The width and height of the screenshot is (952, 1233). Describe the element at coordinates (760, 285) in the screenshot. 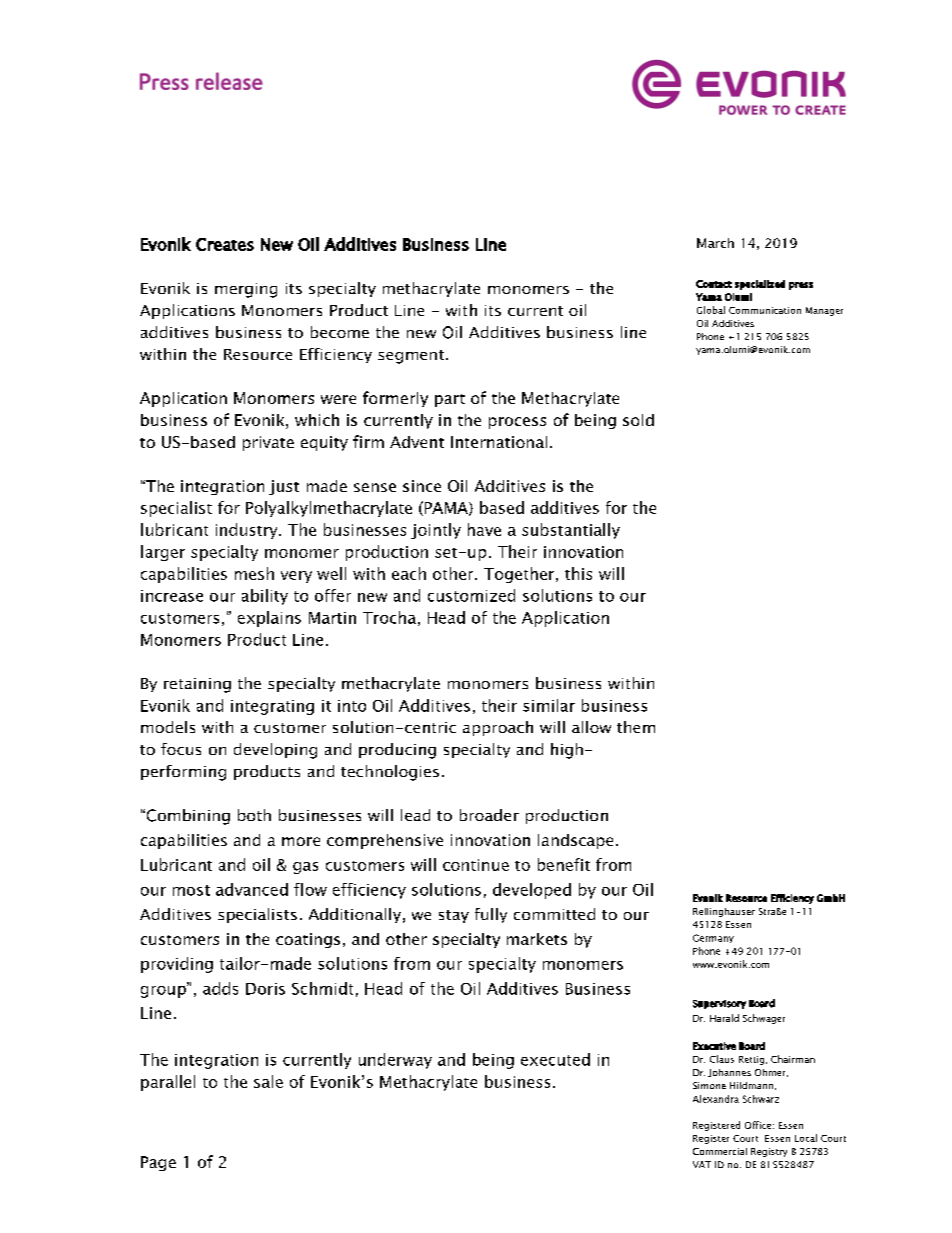

I see `specialized` at that location.
